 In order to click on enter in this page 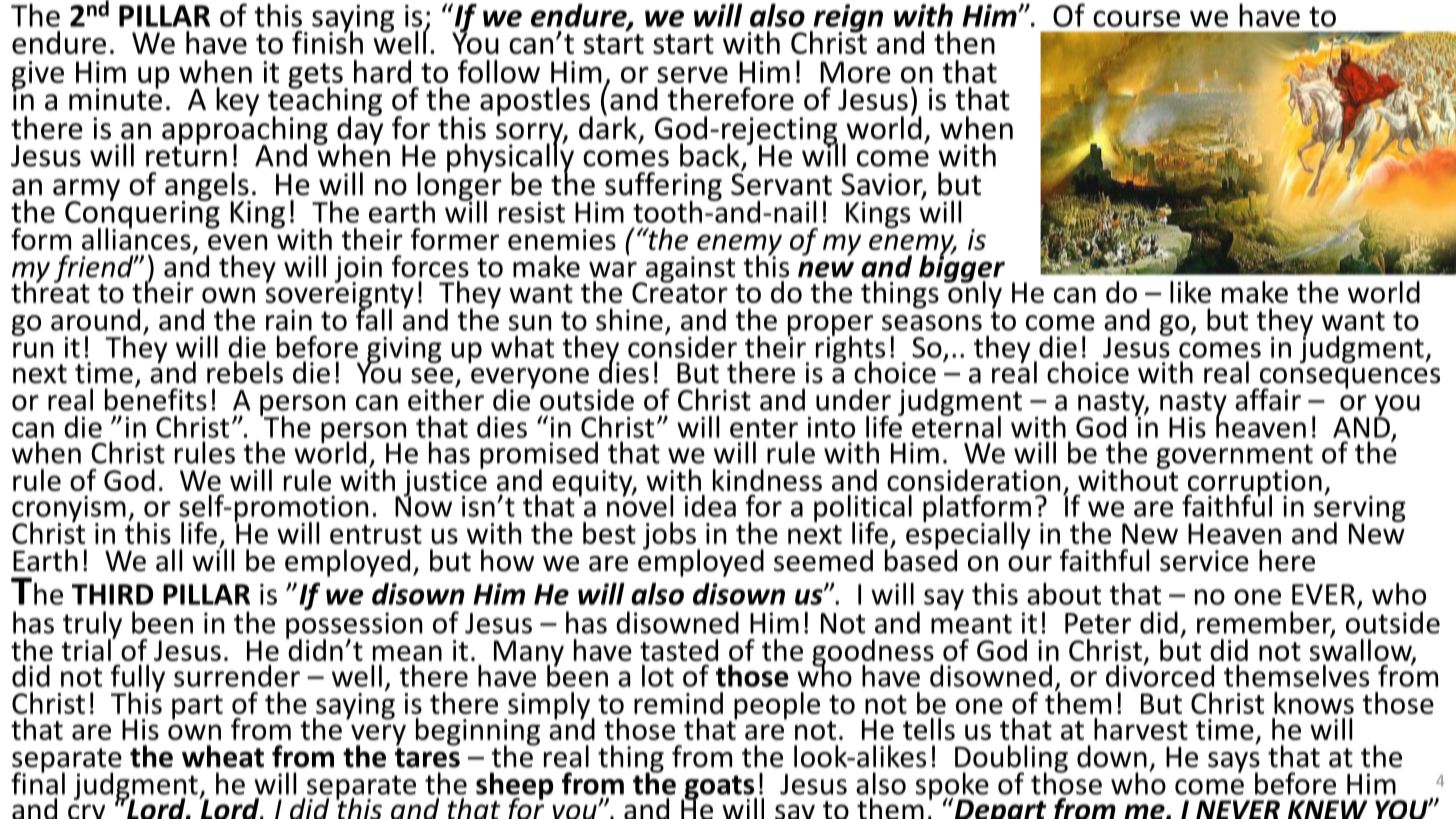, I will do `click(764, 428)`.
